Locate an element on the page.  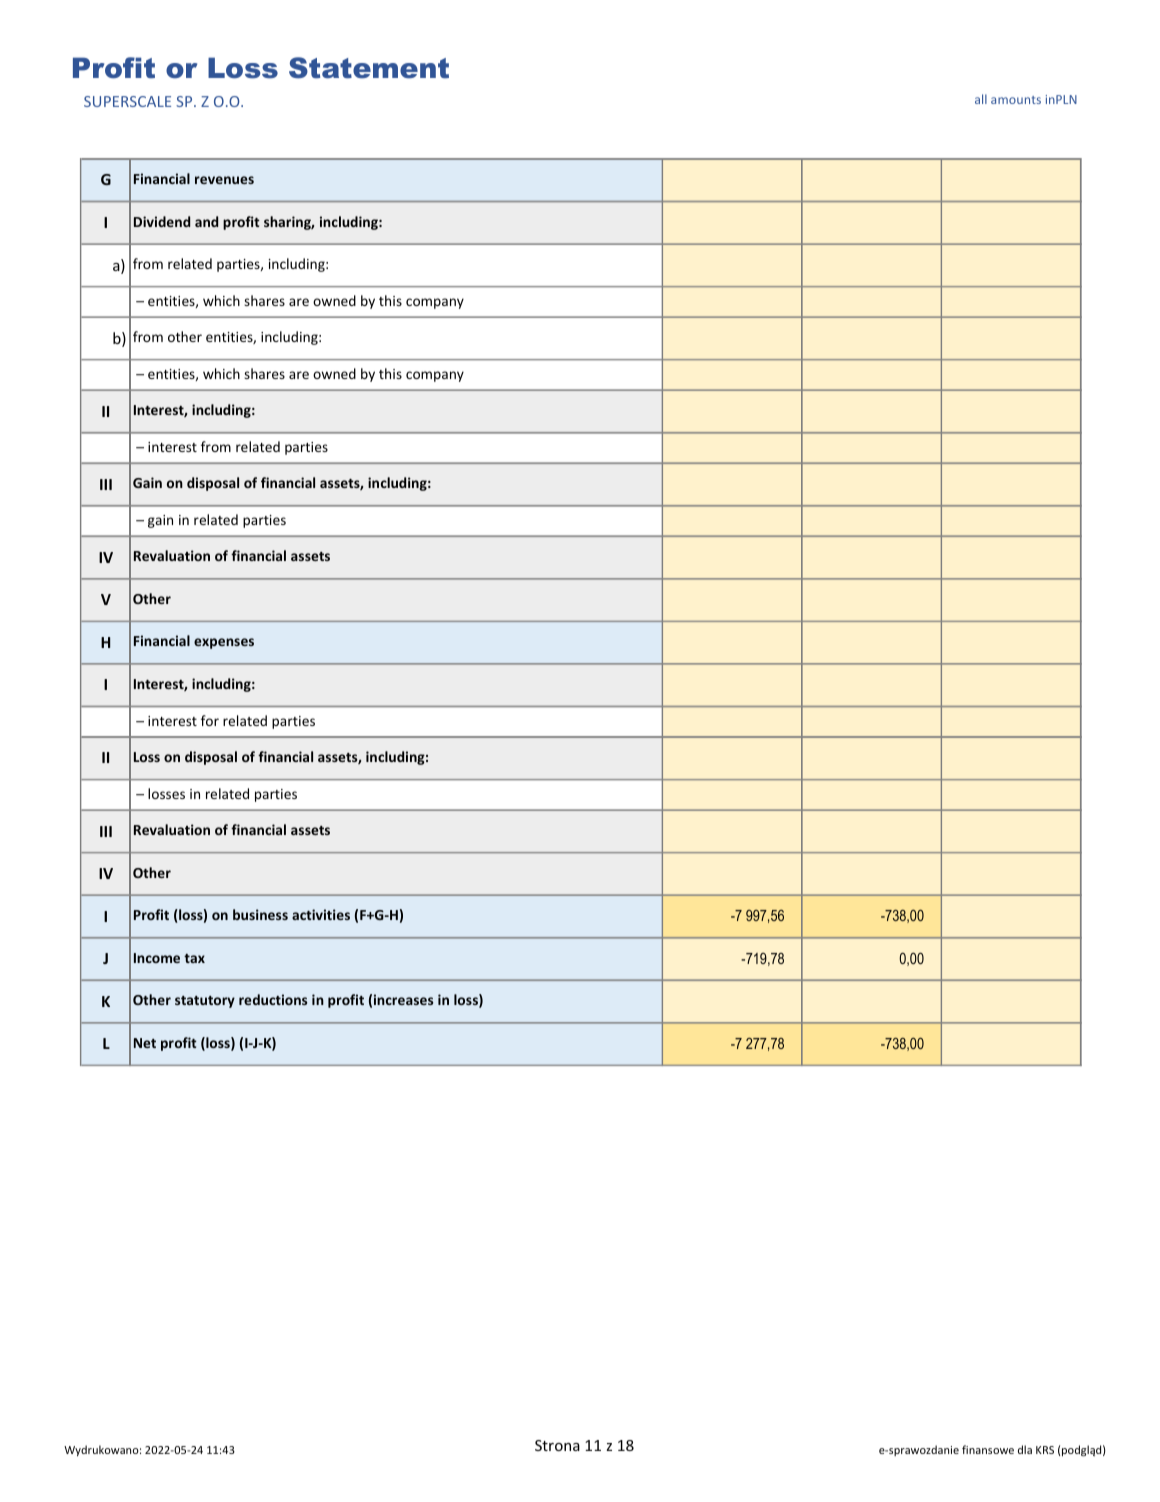
activities is located at coordinates (321, 914).
